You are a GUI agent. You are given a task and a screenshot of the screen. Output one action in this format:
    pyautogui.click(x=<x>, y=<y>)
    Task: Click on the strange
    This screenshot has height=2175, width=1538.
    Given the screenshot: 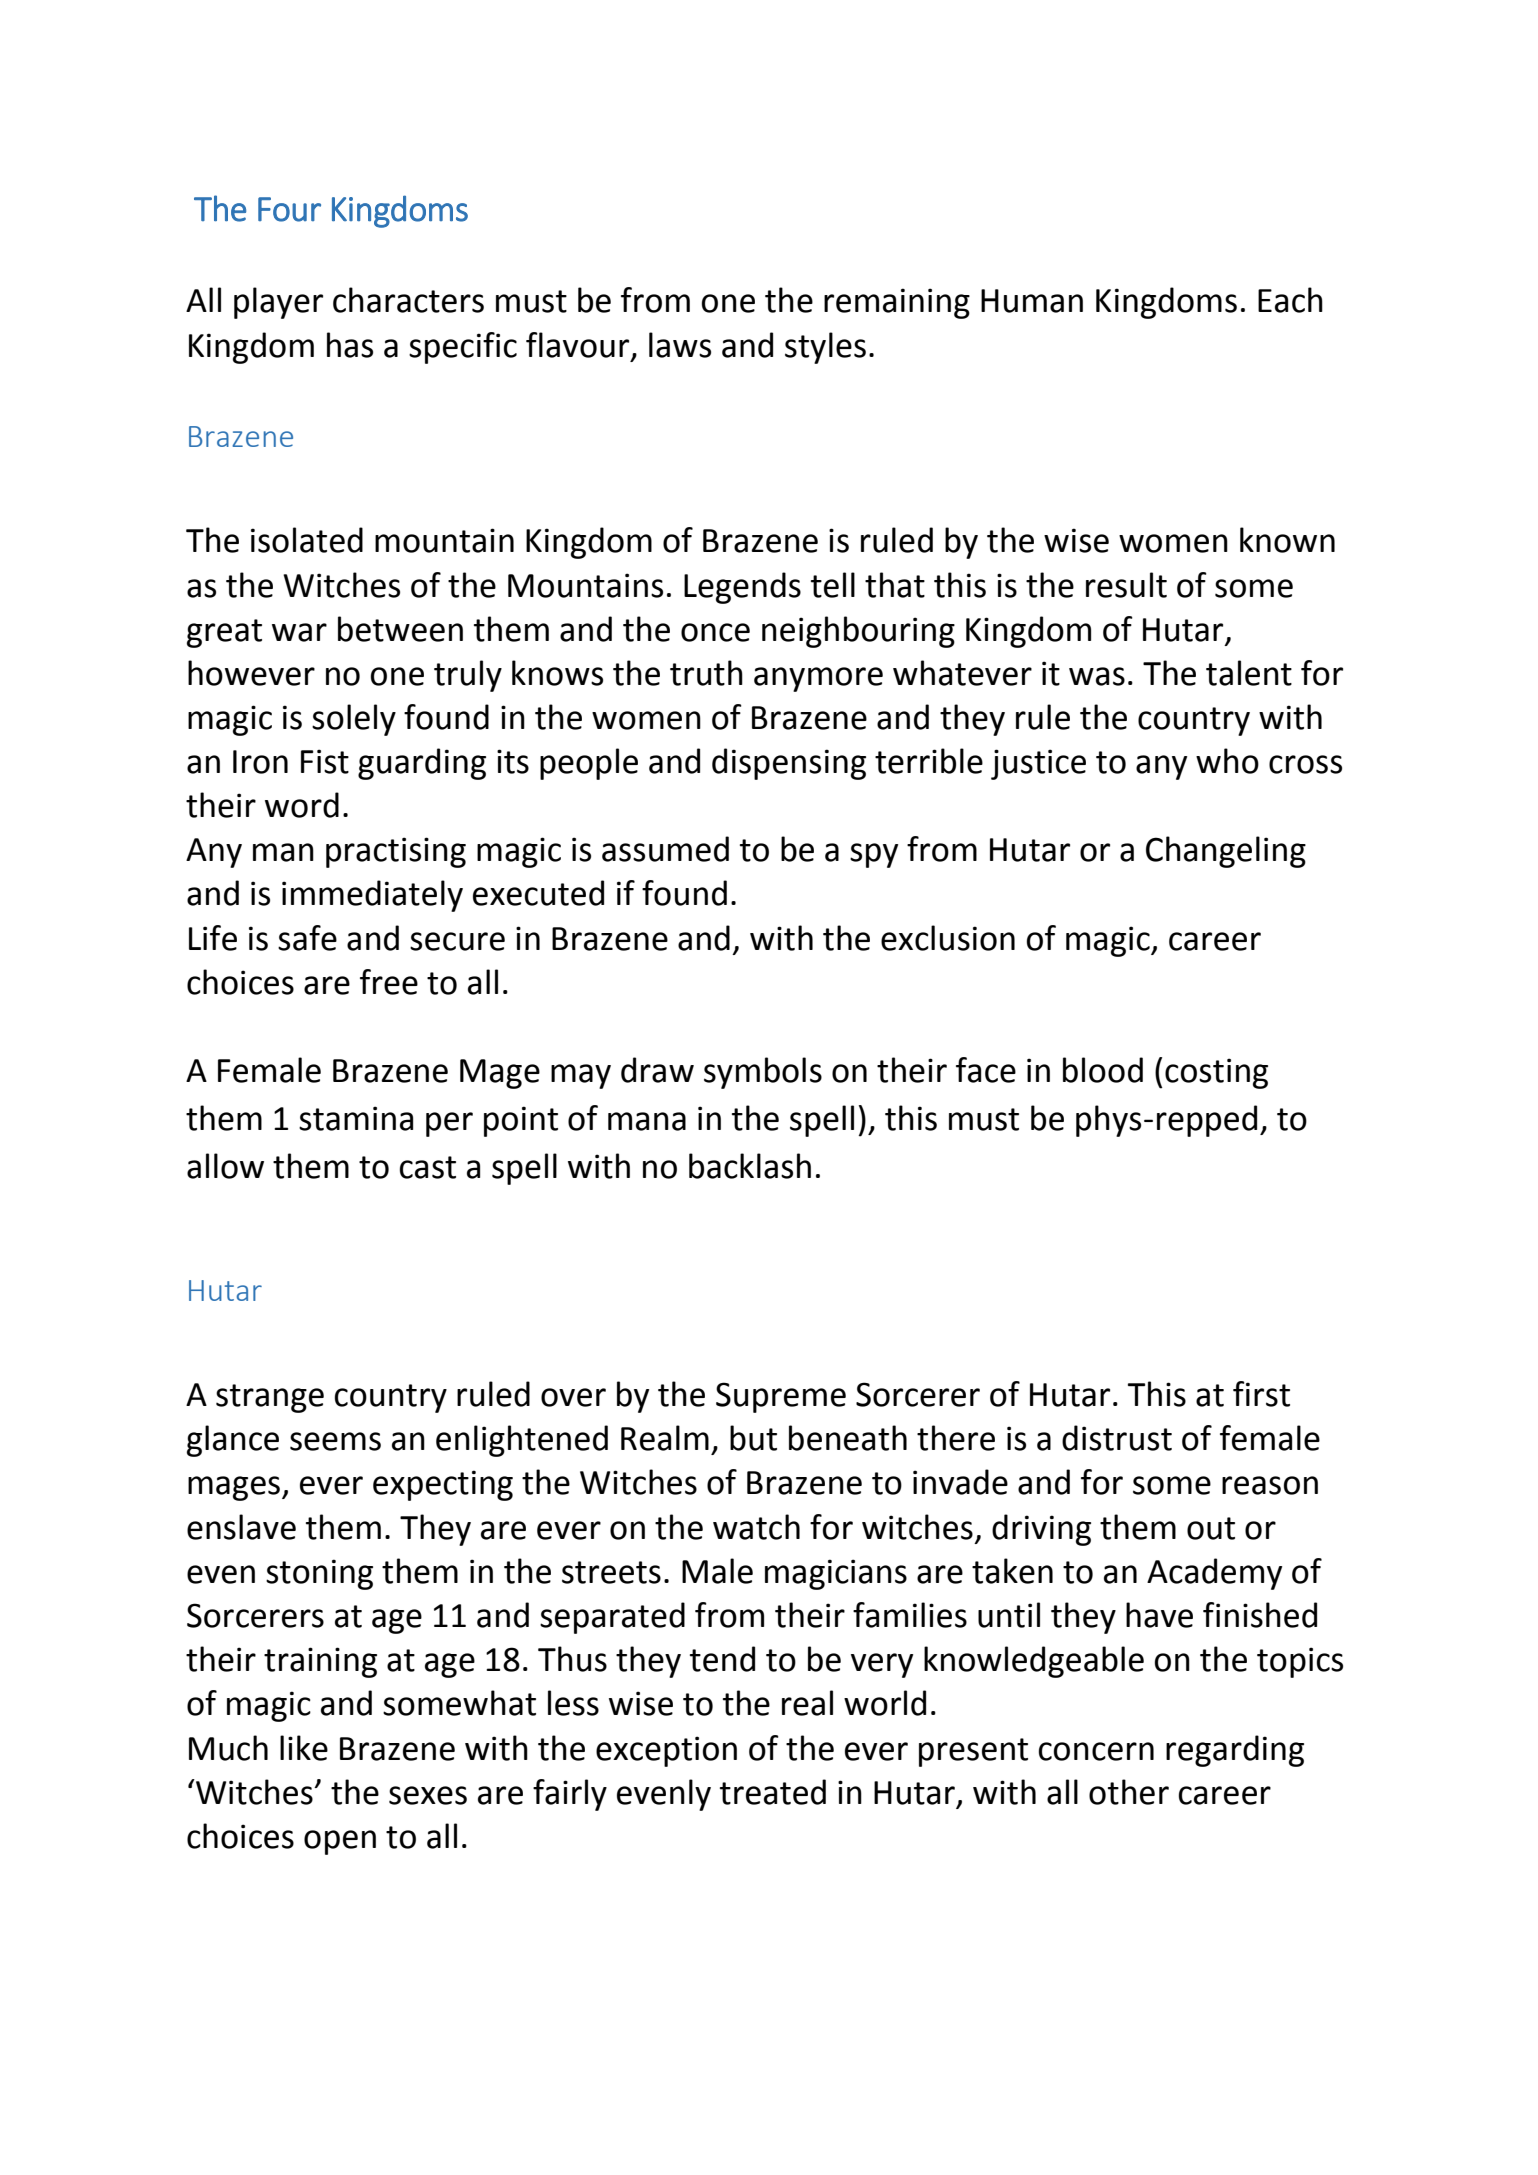 What is the action you would take?
    pyautogui.click(x=270, y=1398)
